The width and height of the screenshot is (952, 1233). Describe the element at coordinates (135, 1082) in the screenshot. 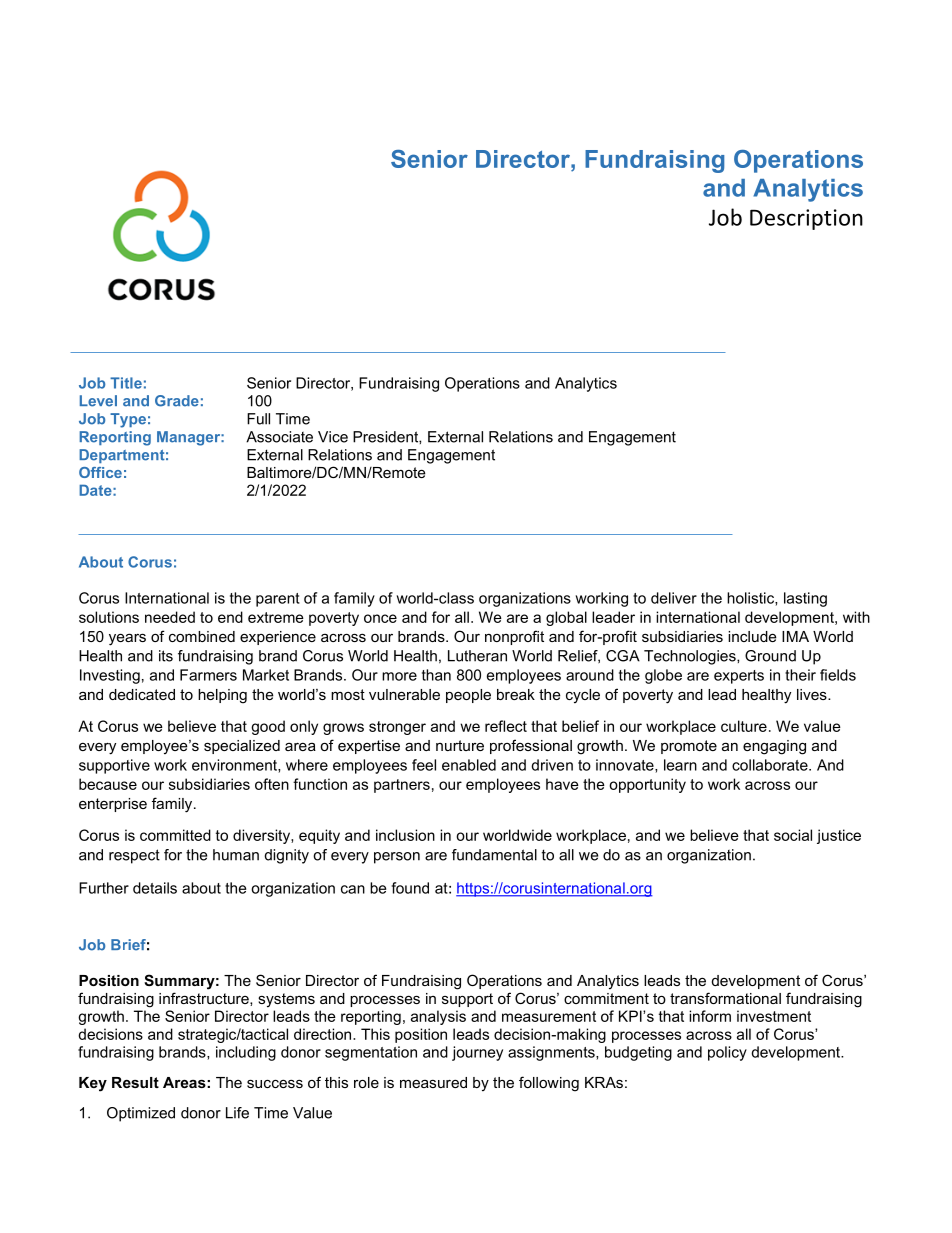

I see `Result` at that location.
